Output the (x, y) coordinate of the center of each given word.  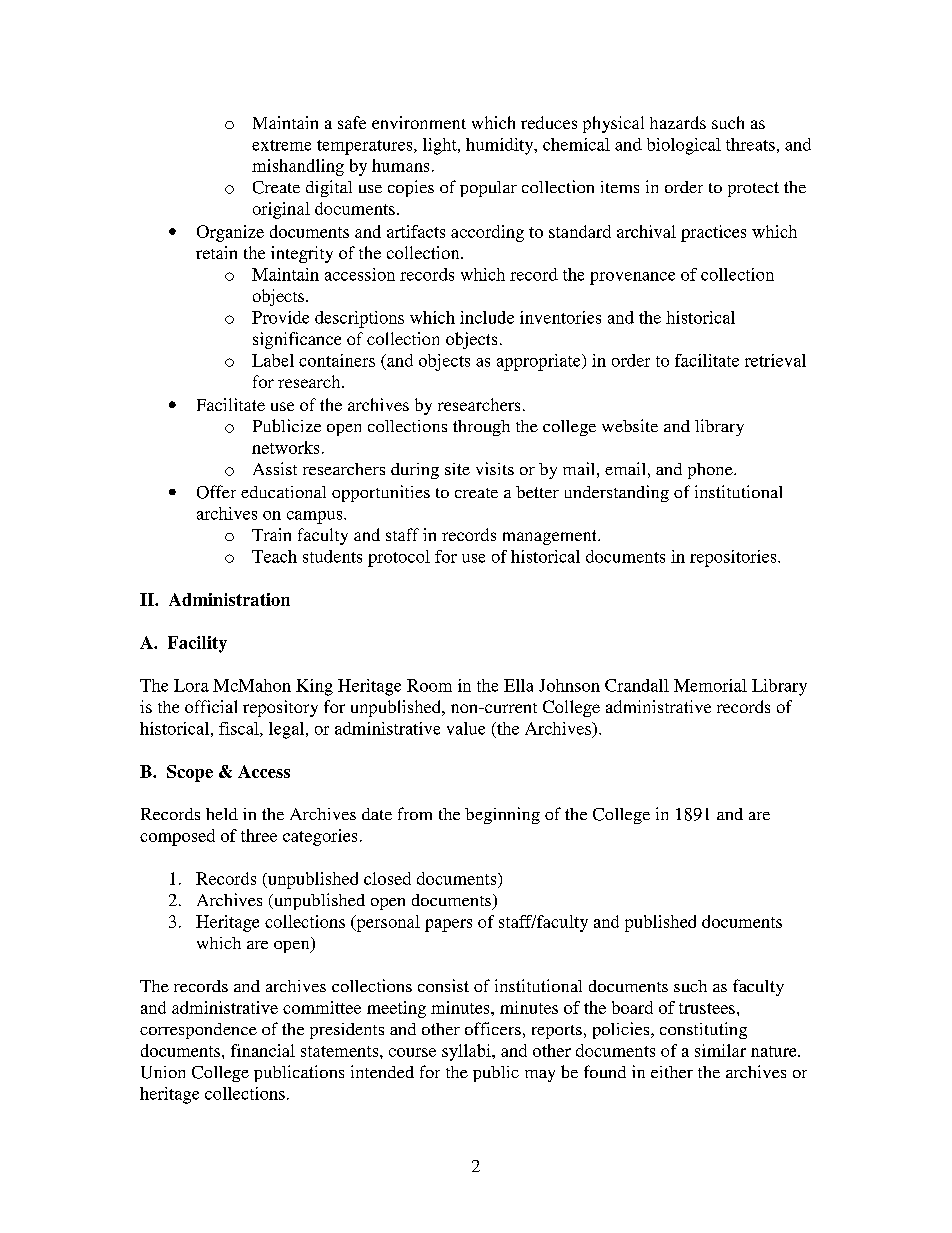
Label (273, 360)
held (222, 814)
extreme (281, 145)
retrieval (775, 360)
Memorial (710, 685)
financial (263, 1050)
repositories (734, 558)
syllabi (467, 1052)
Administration (229, 599)
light (441, 146)
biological (684, 146)
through (481, 428)
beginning (502, 815)
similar (720, 1050)
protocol (399, 558)
